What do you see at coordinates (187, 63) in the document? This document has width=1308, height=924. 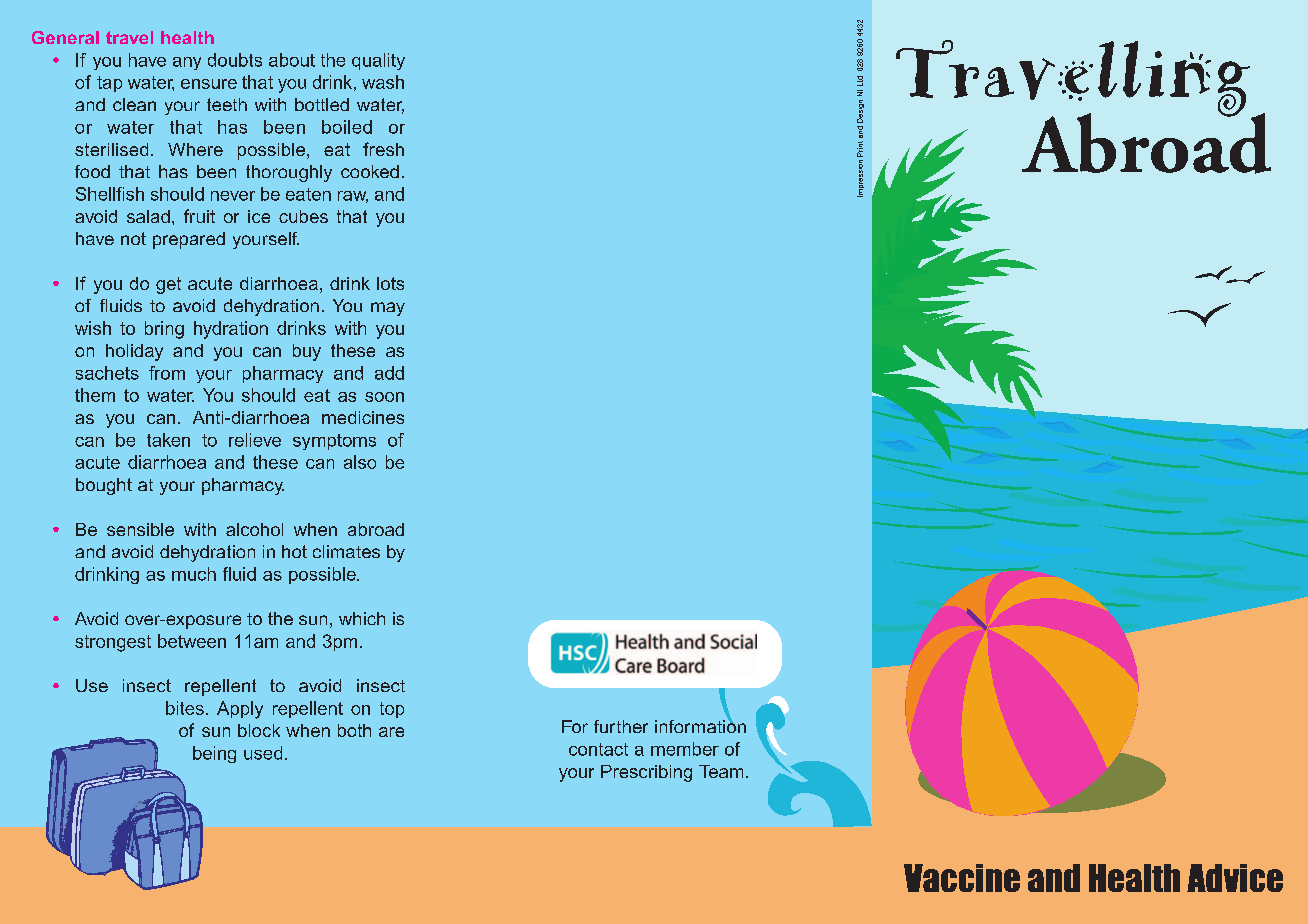 I see `any` at bounding box center [187, 63].
